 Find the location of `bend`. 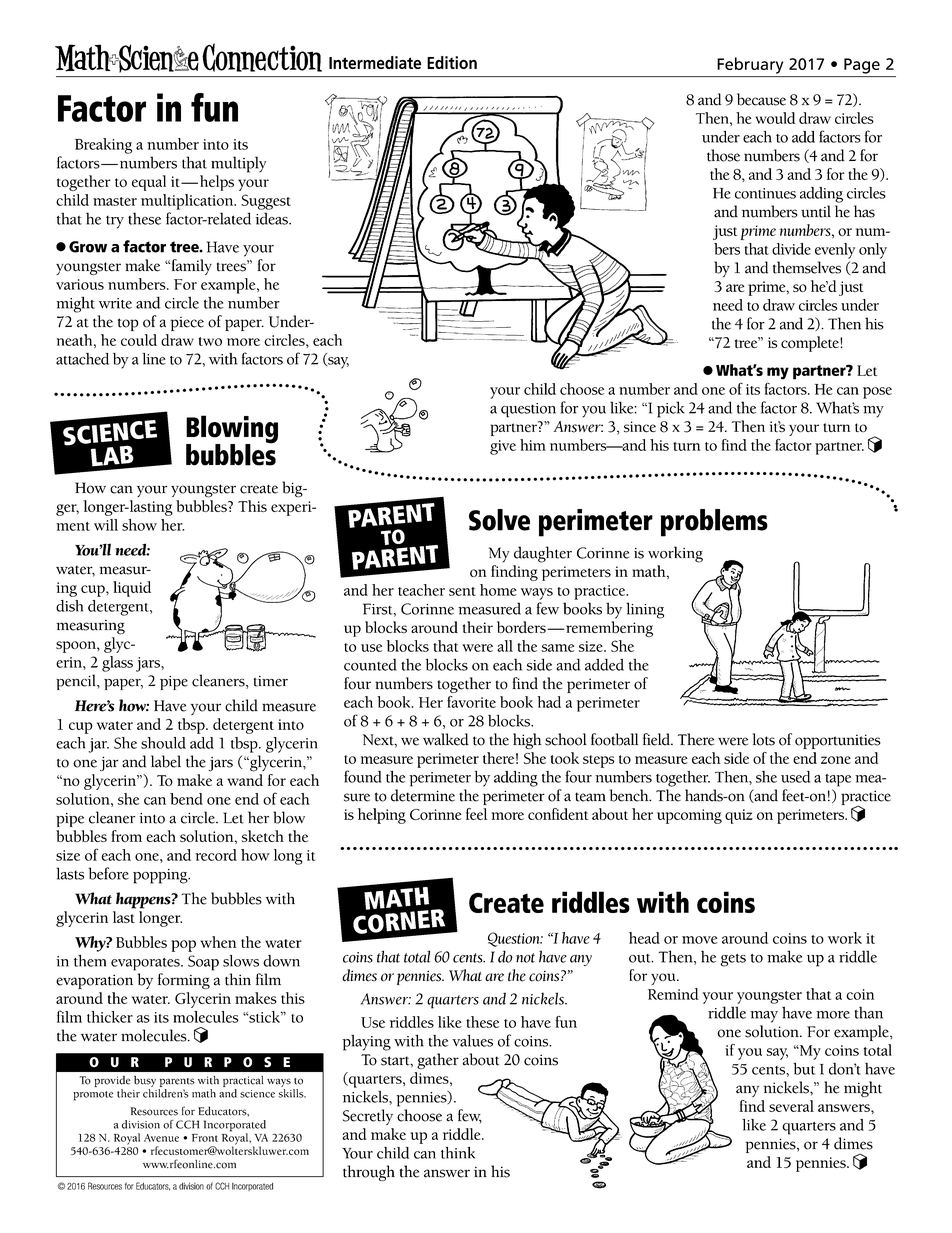

bend is located at coordinates (186, 799).
